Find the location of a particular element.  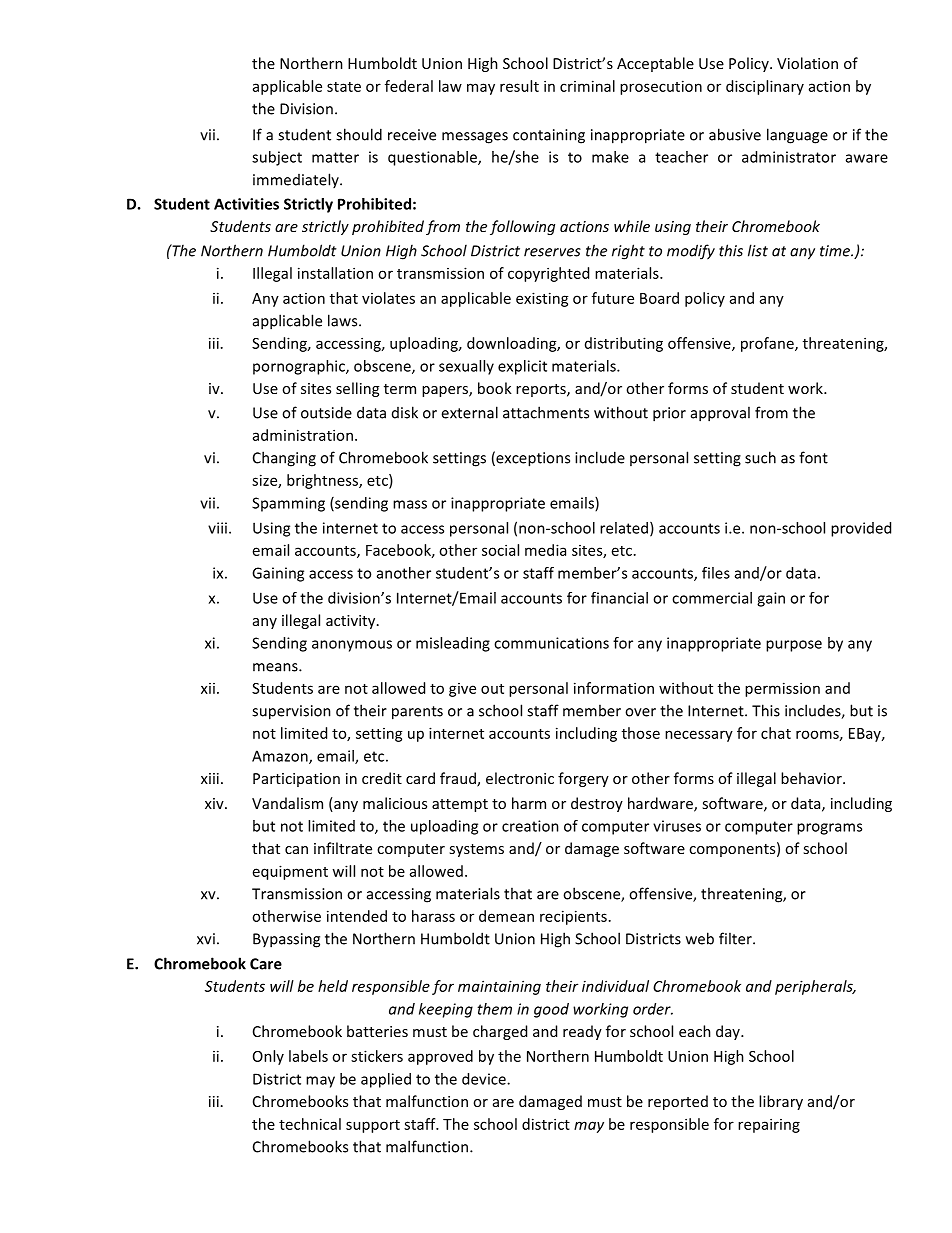

disciplinary is located at coordinates (765, 87).
